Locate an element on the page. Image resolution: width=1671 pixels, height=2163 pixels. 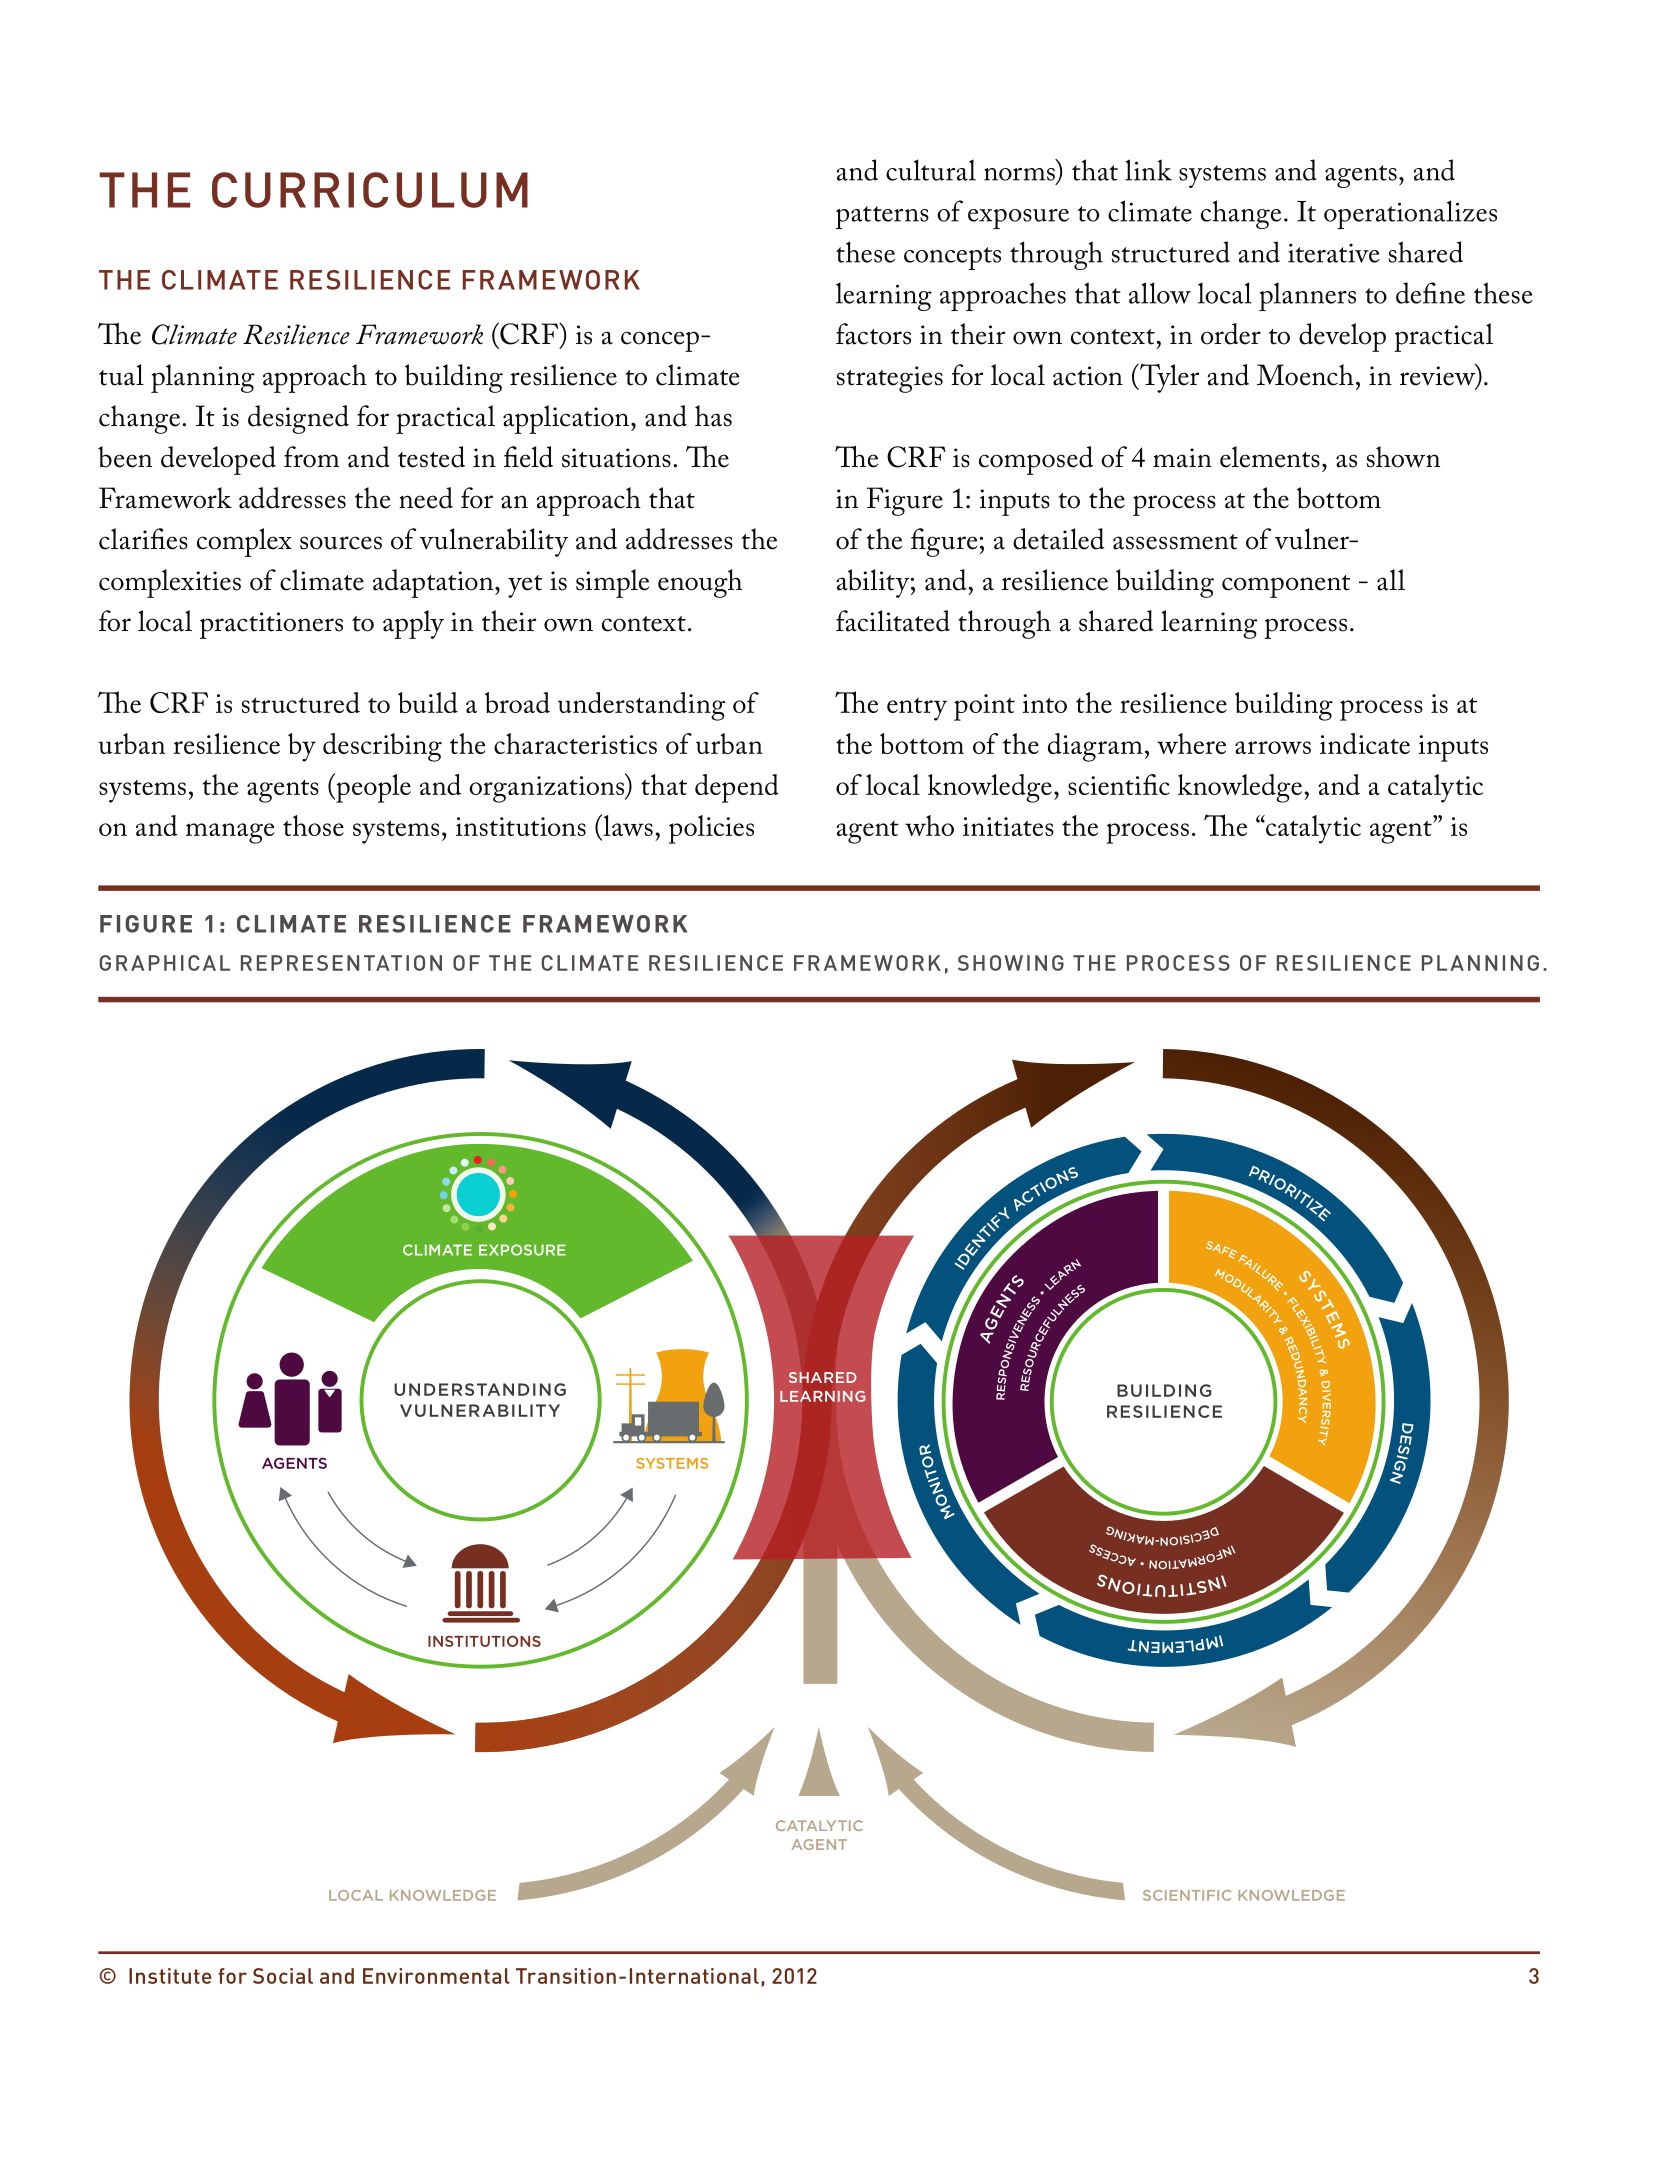
patterns is located at coordinates (882, 217).
